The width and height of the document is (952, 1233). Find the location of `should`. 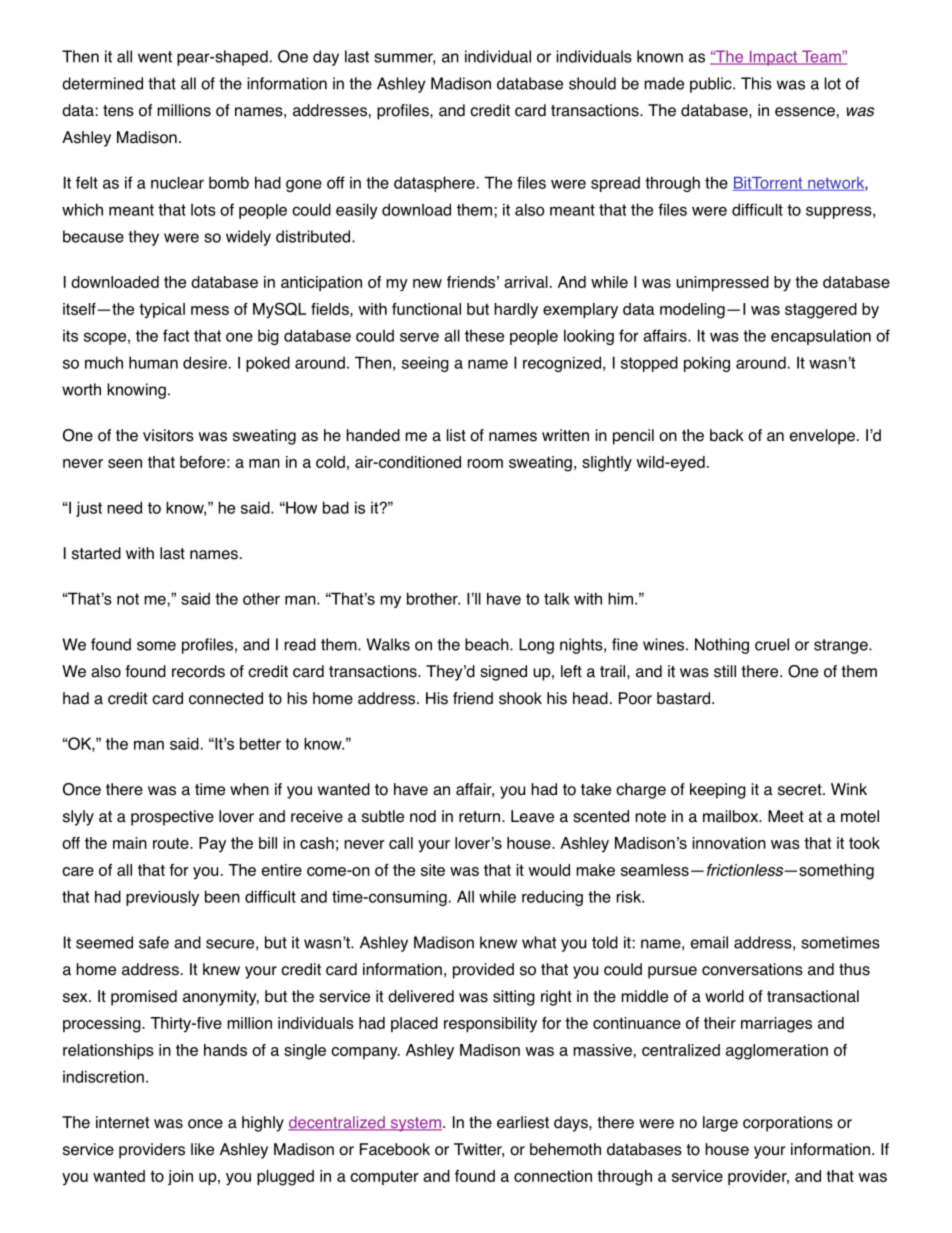

should is located at coordinates (592, 83).
